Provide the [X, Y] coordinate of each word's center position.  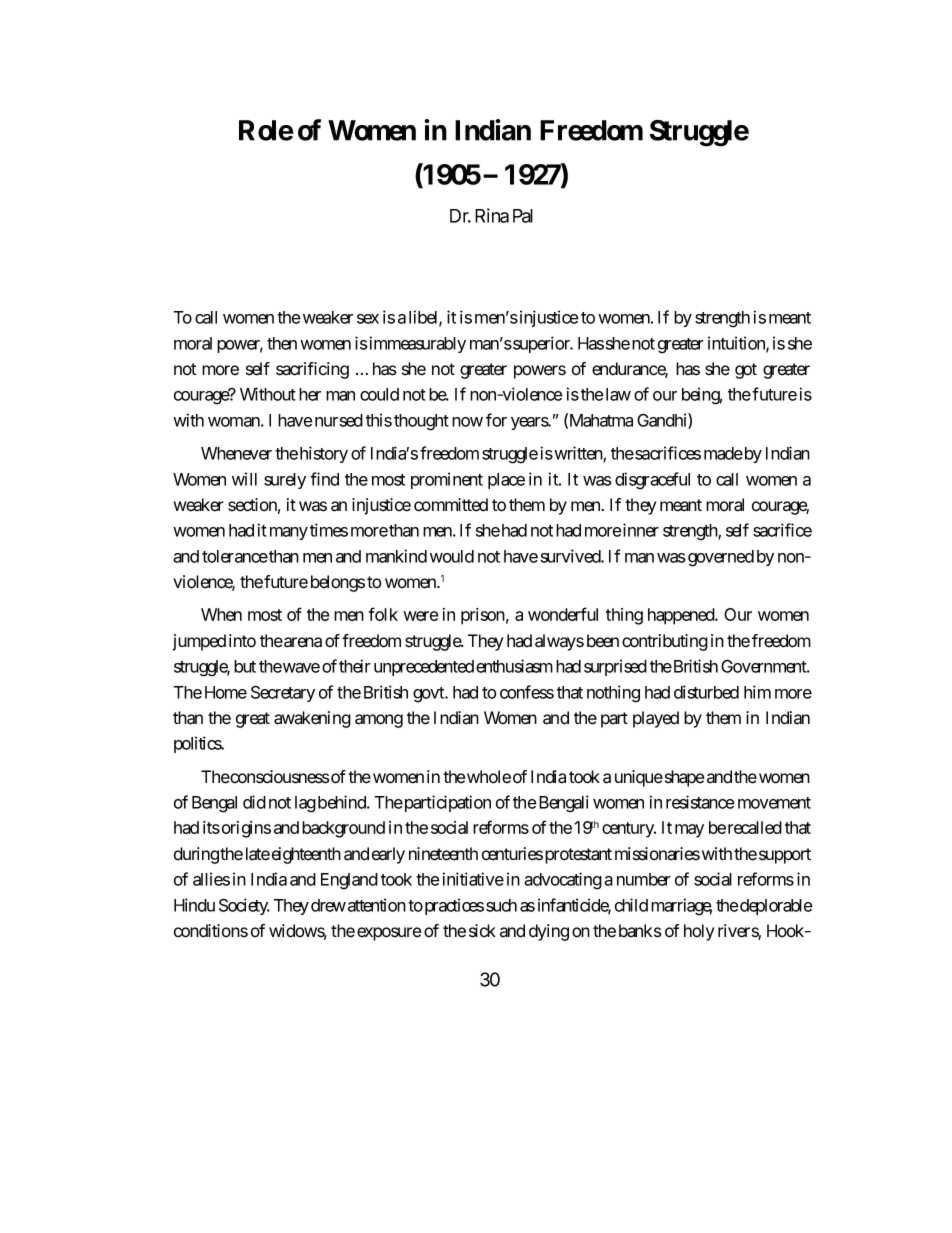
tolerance [235, 556]
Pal [523, 216]
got [746, 371]
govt [429, 695]
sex [368, 319]
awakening [312, 719]
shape [683, 778]
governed [721, 558]
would [452, 556]
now [467, 422]
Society [244, 906]
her [310, 394]
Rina [492, 215]
